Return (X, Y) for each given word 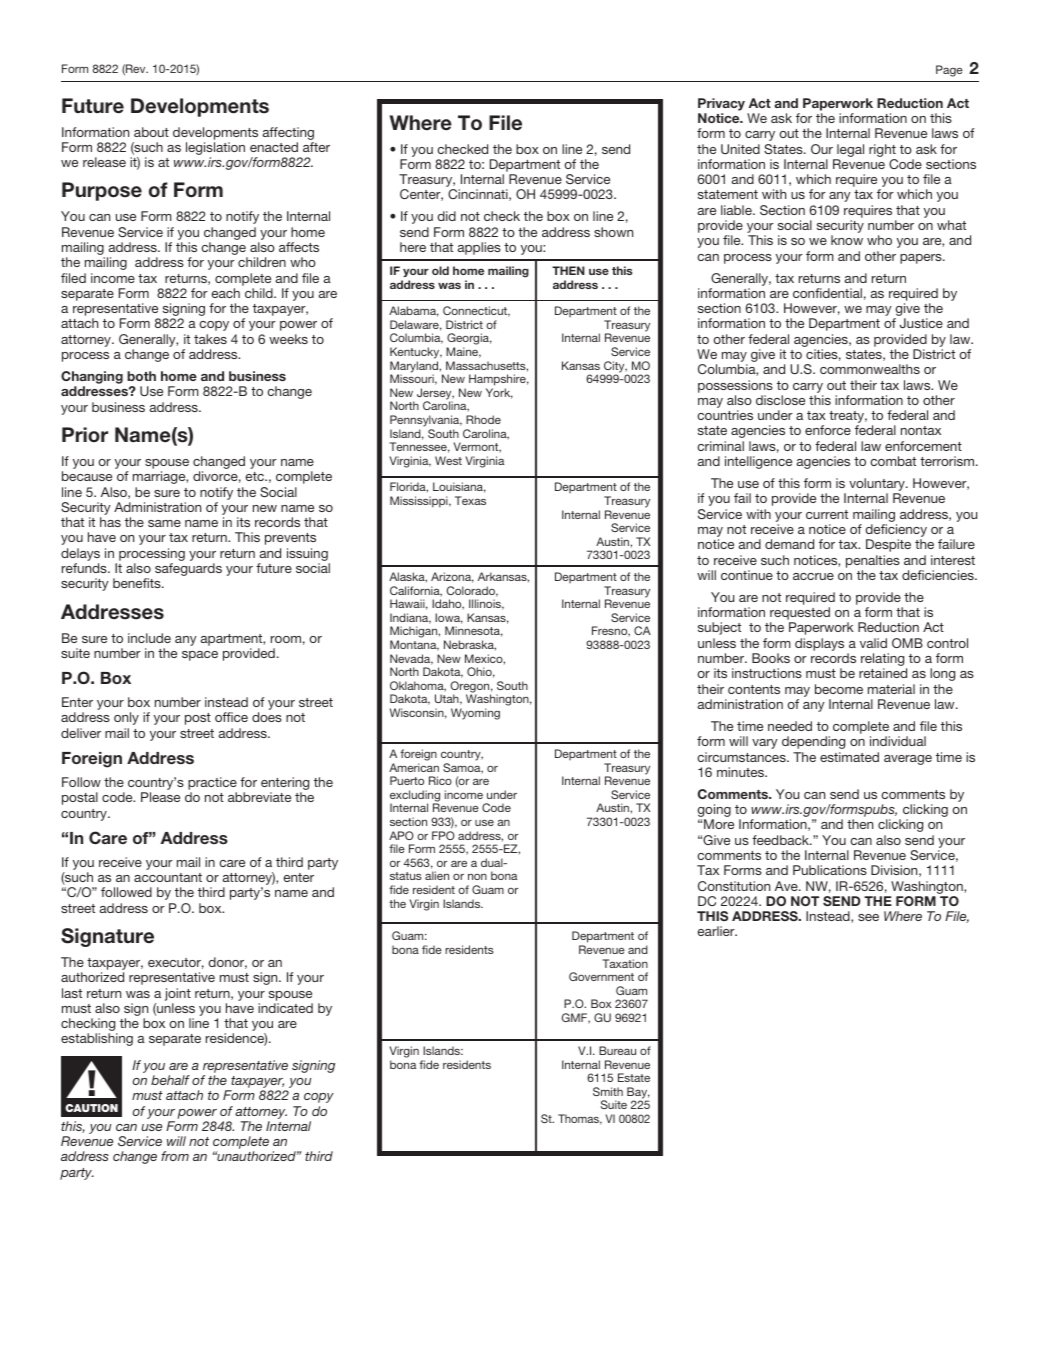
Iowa (449, 618)
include (149, 638)
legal (850, 150)
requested (800, 615)
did (446, 216)
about (151, 132)
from (175, 1156)
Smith (608, 1091)
